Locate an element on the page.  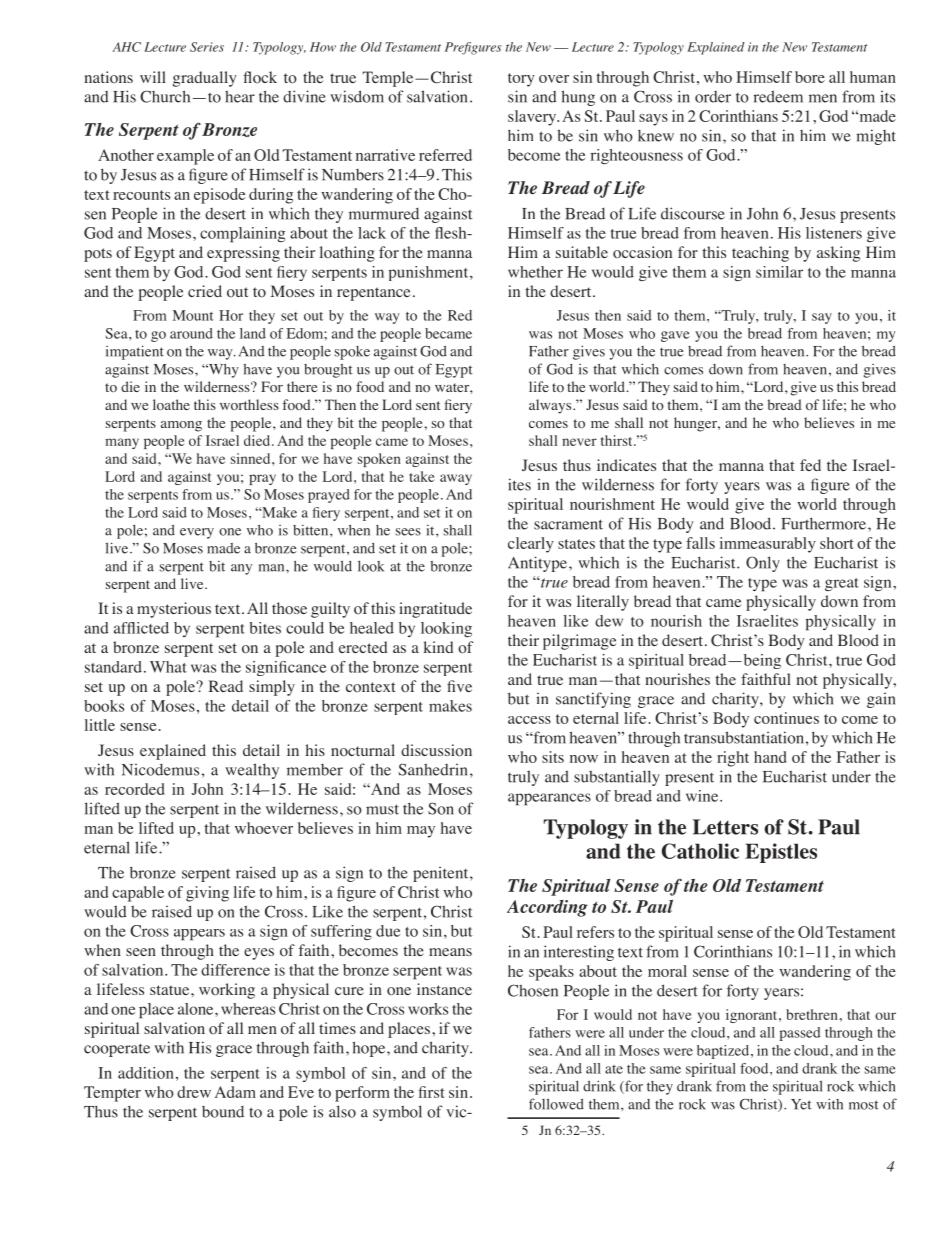
clearly is located at coordinates (531, 545).
